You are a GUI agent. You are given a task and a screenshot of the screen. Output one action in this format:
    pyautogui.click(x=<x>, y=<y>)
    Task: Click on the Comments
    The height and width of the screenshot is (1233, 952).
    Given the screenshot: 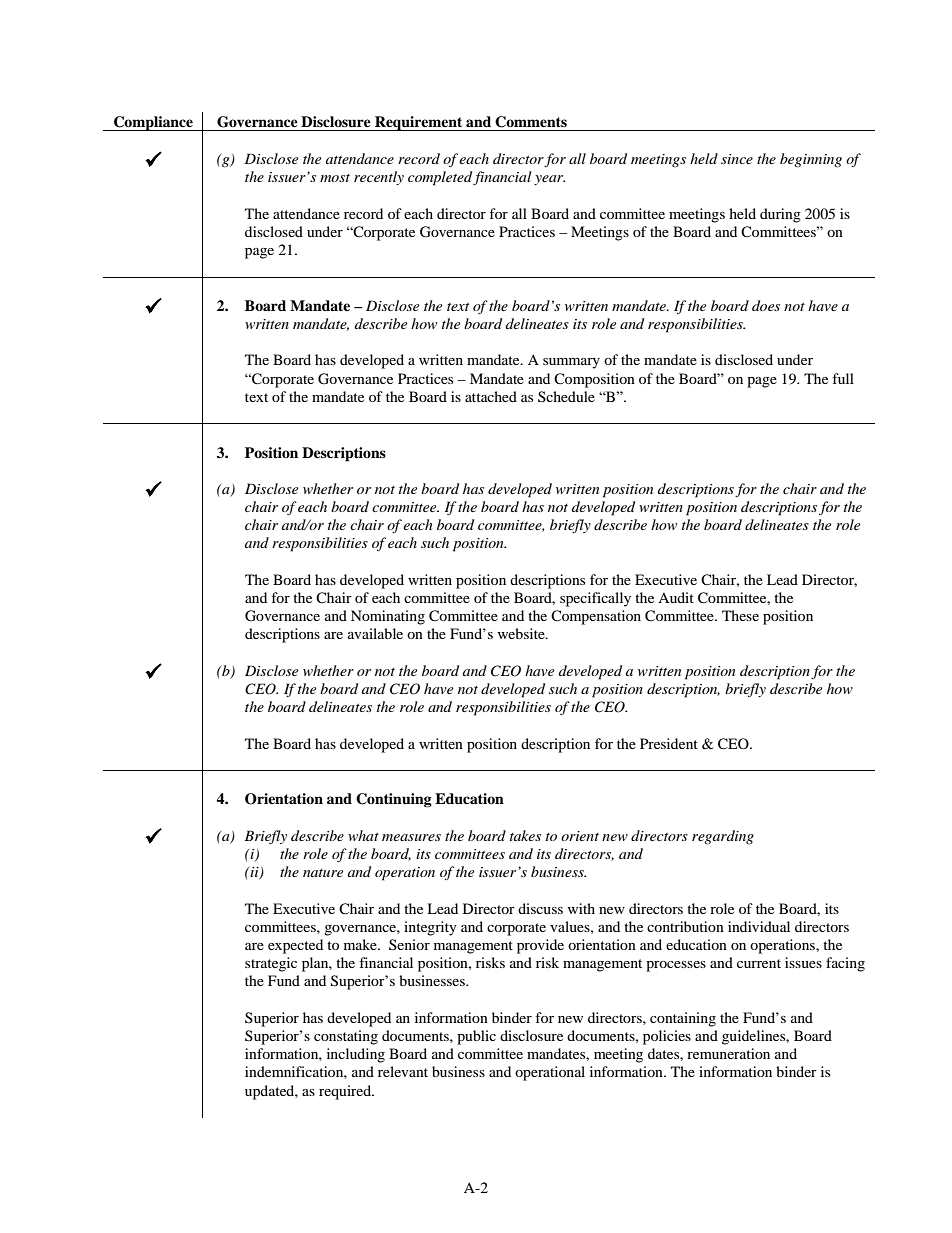 What is the action you would take?
    pyautogui.click(x=531, y=122)
